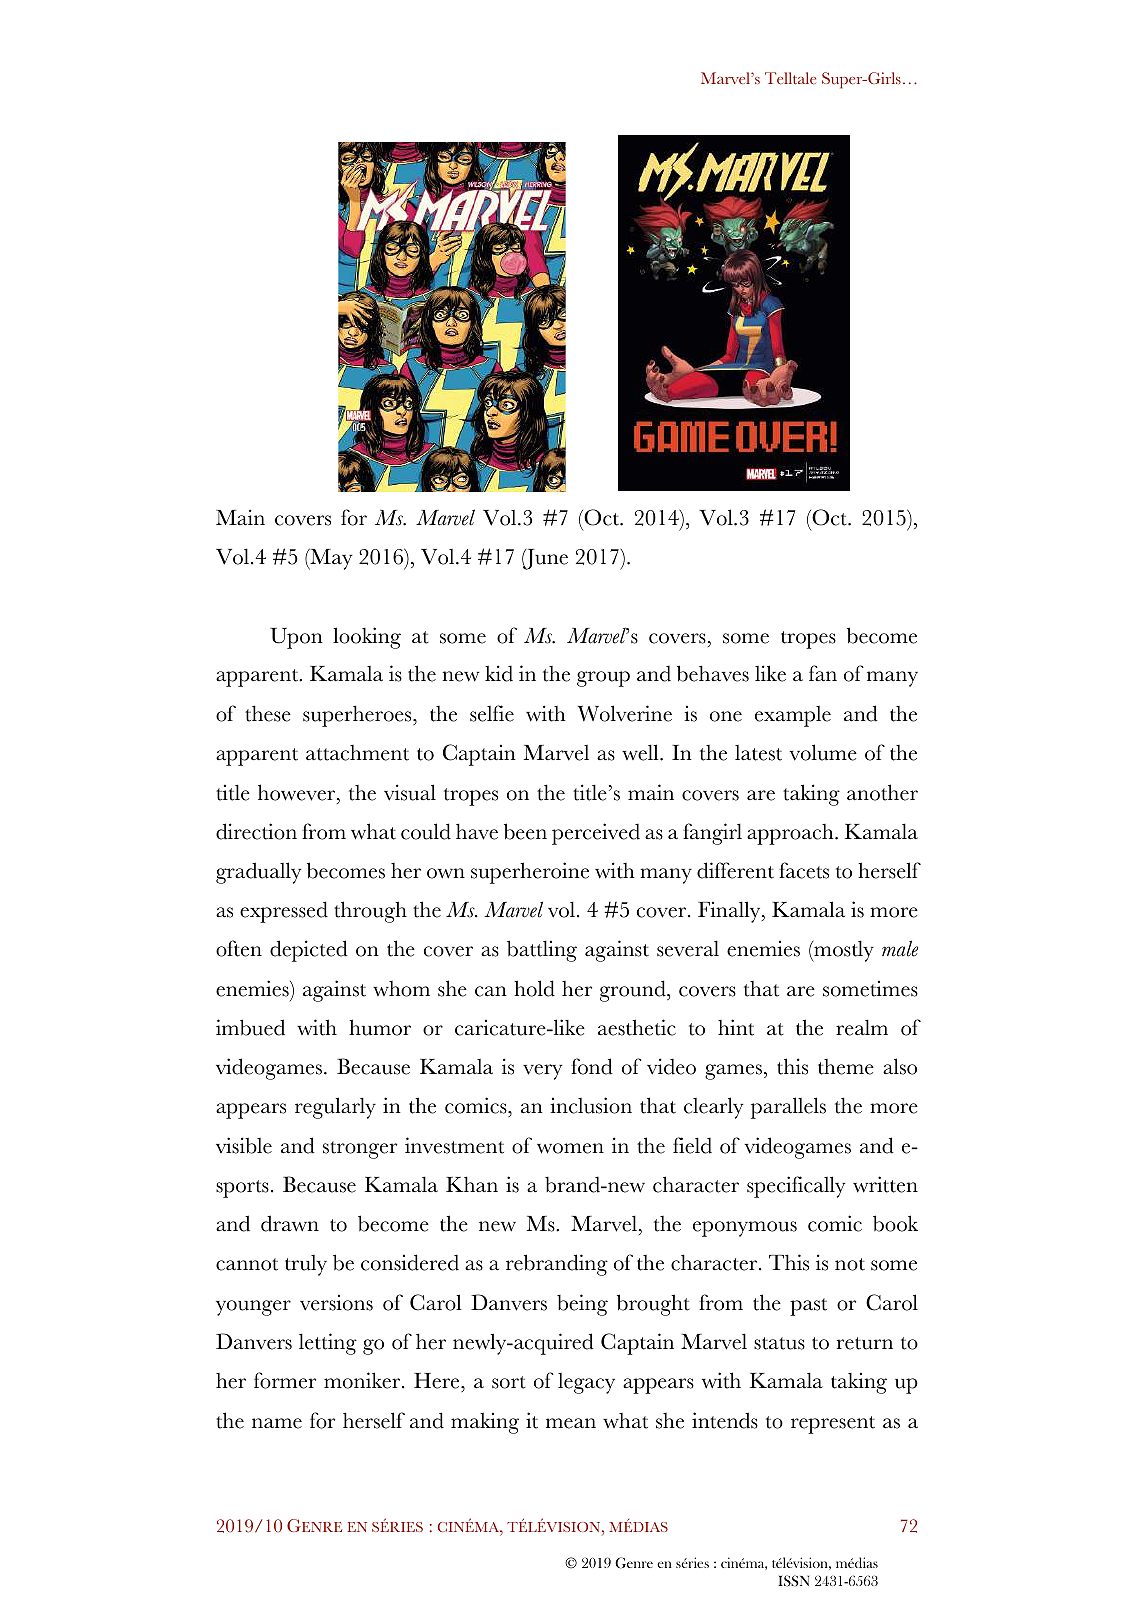  What do you see at coordinates (298, 792) in the image?
I see `however` at bounding box center [298, 792].
